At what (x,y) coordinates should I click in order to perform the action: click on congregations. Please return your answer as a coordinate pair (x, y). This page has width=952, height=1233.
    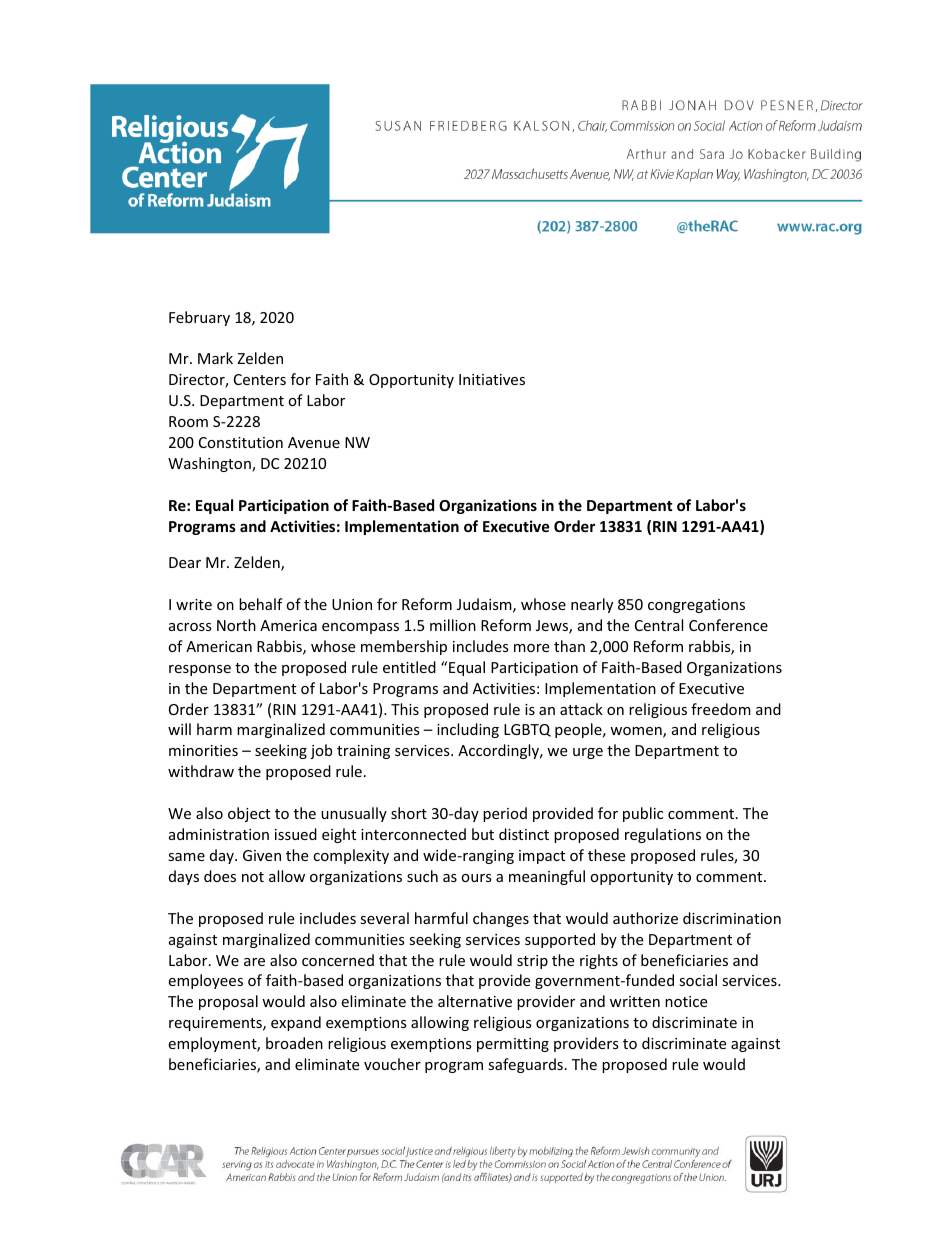
    Looking at the image, I should click on (696, 606).
